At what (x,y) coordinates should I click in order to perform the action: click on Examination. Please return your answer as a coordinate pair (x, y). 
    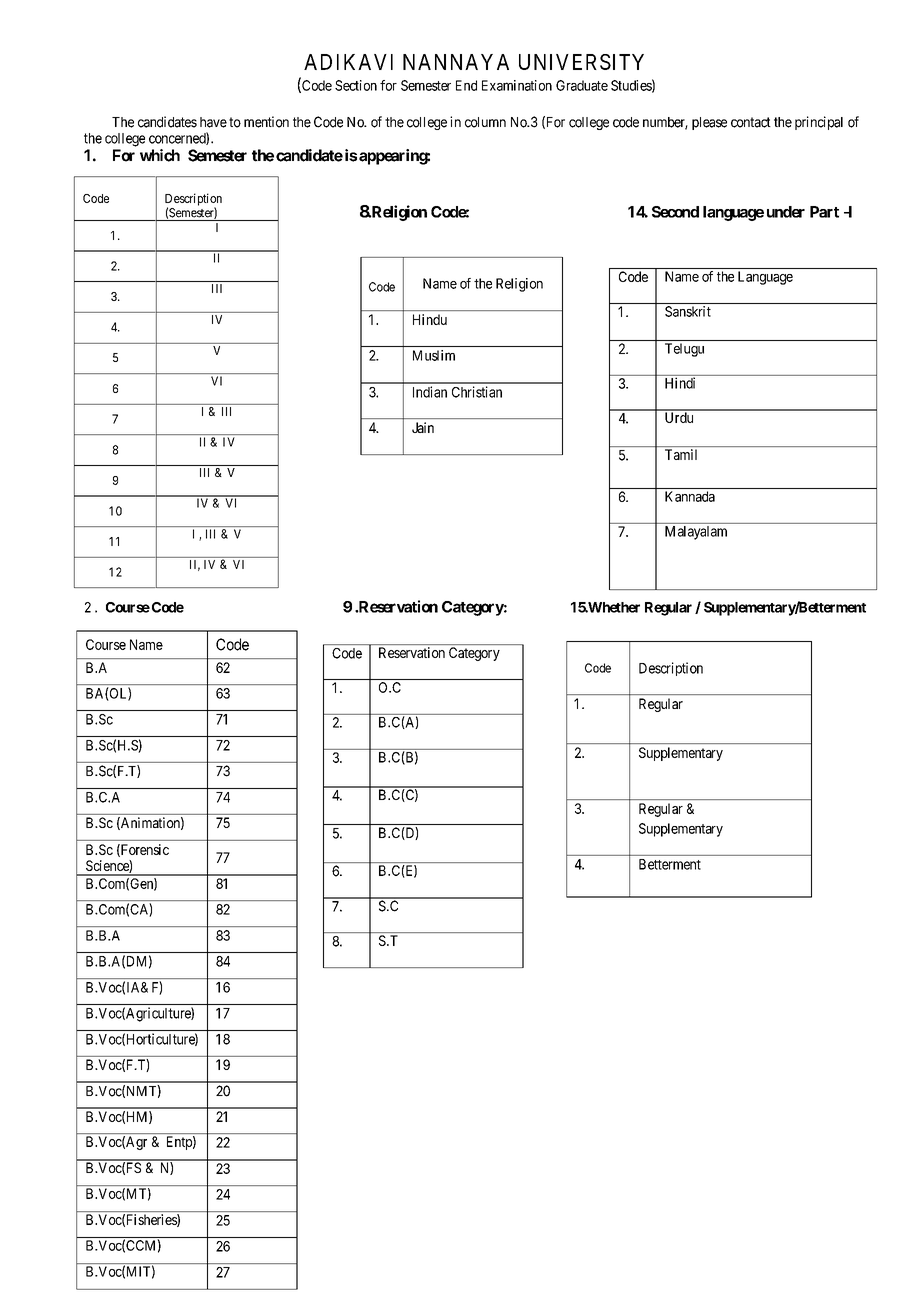
    Looking at the image, I should click on (517, 85).
